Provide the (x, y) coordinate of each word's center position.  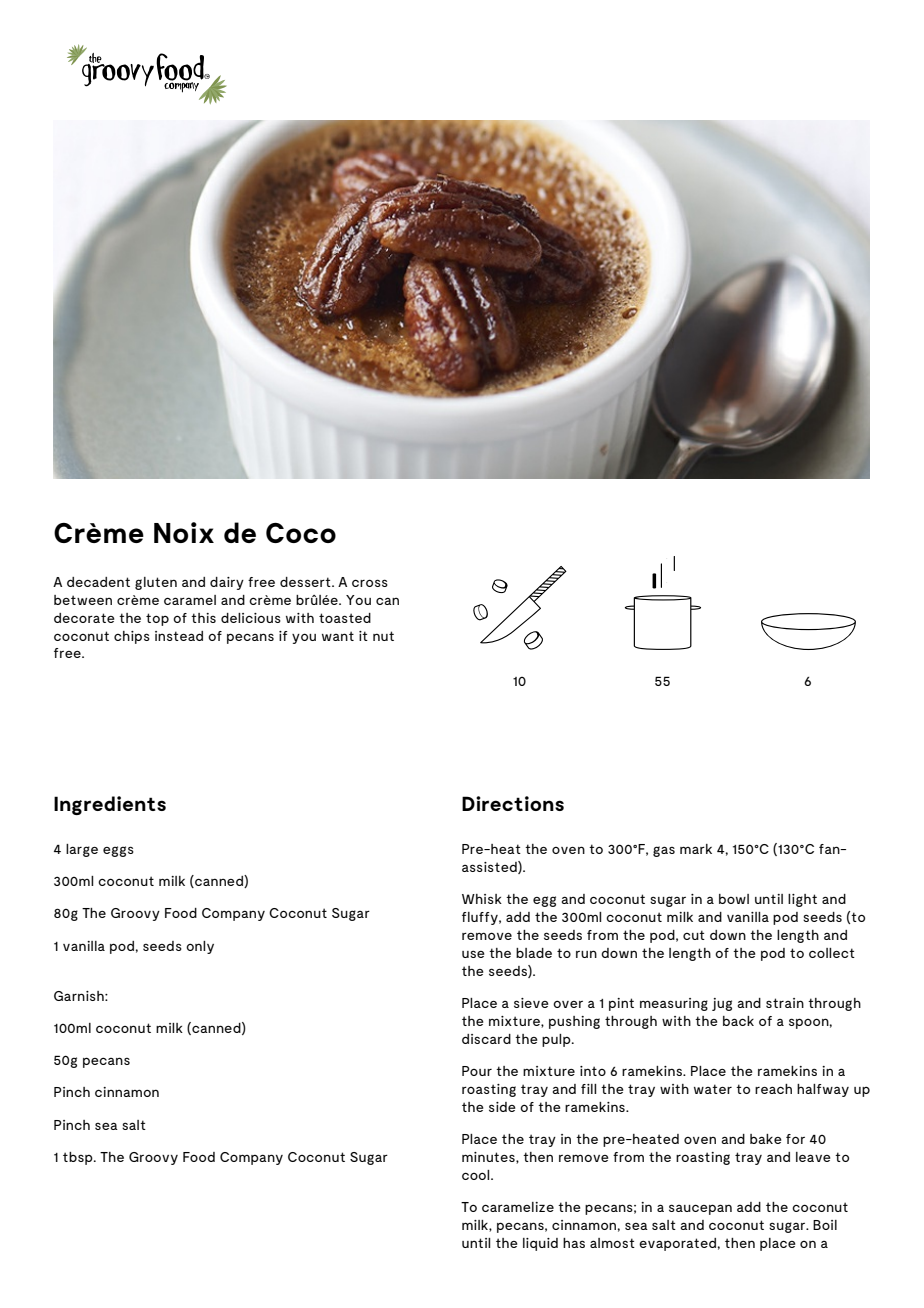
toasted (345, 618)
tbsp (79, 1158)
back (738, 1021)
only (200, 947)
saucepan (700, 1209)
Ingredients (110, 805)
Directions (513, 803)
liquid (540, 1244)
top (157, 619)
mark (696, 849)
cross (370, 583)
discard (486, 1039)
